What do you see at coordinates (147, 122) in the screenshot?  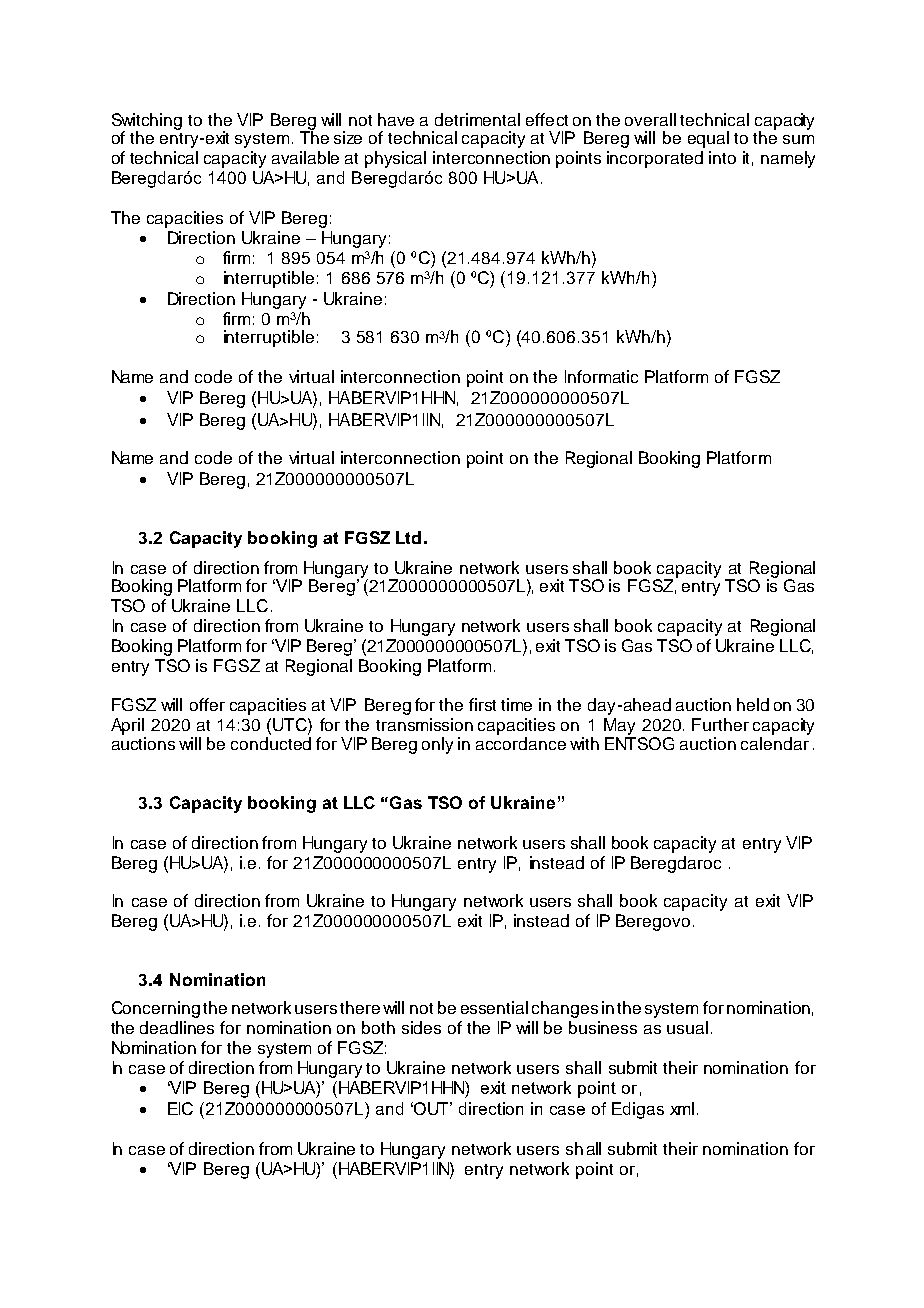 I see `Switching` at bounding box center [147, 122].
